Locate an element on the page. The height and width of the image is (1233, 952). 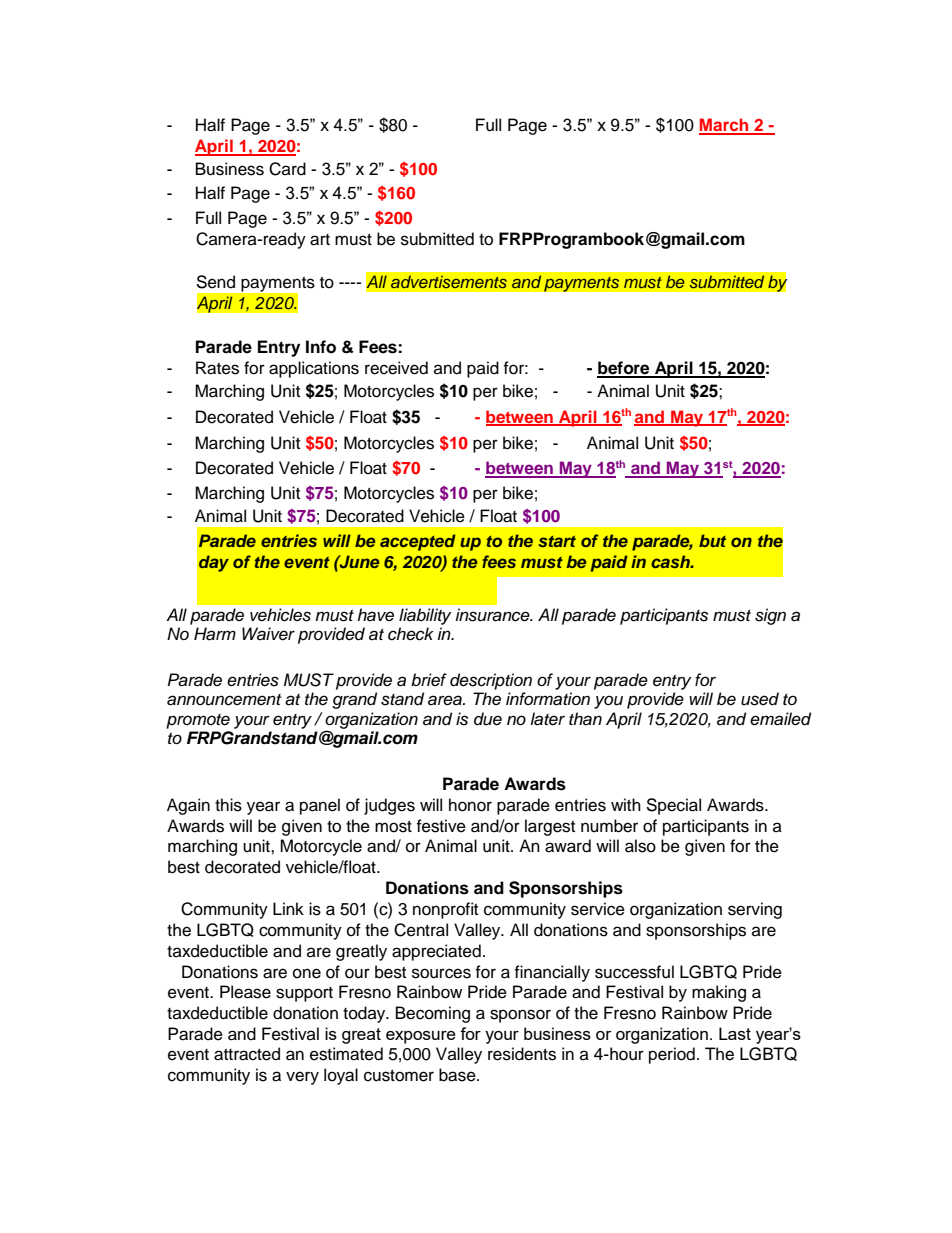
residents is located at coordinates (522, 1054).
